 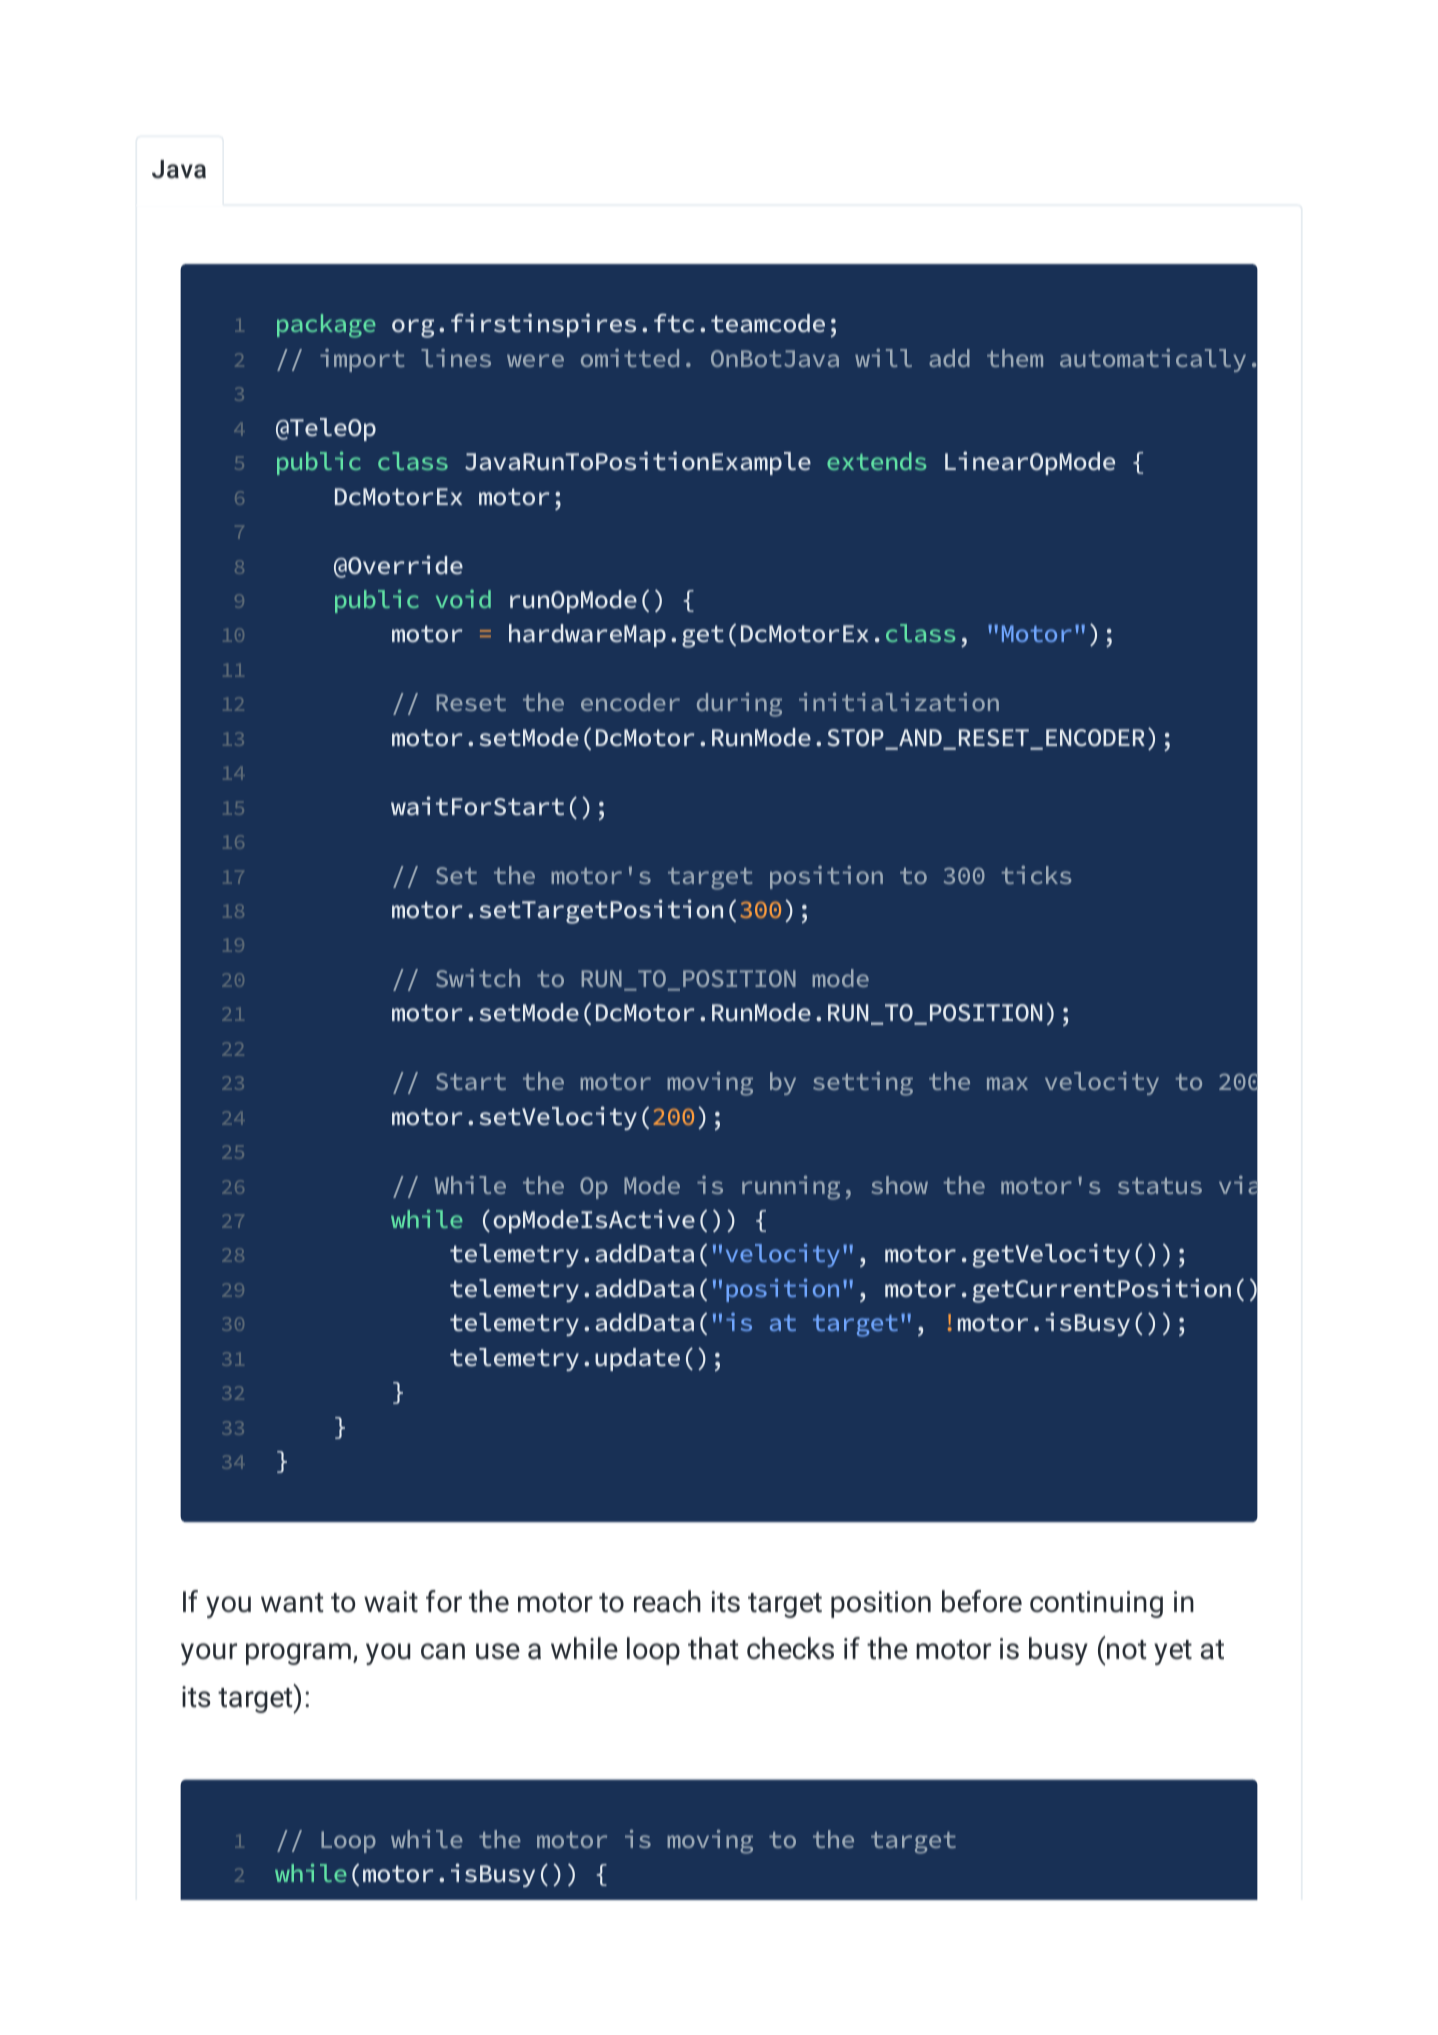 What do you see at coordinates (1007, 1083) in the image?
I see `max` at bounding box center [1007, 1083].
